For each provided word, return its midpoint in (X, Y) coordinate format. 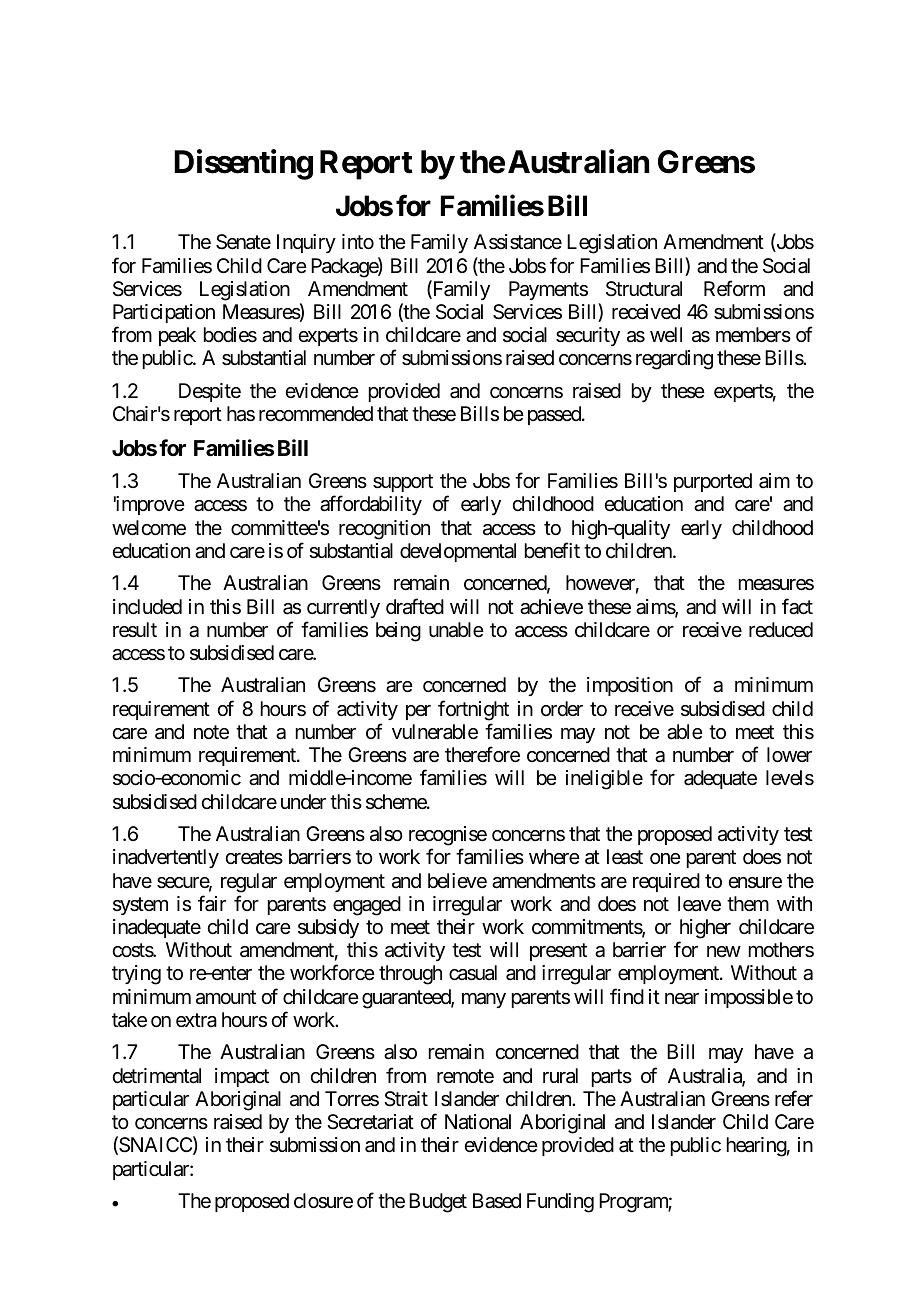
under (303, 801)
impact (242, 1077)
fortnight (473, 710)
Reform (734, 288)
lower (789, 754)
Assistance (518, 242)
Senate (243, 242)
